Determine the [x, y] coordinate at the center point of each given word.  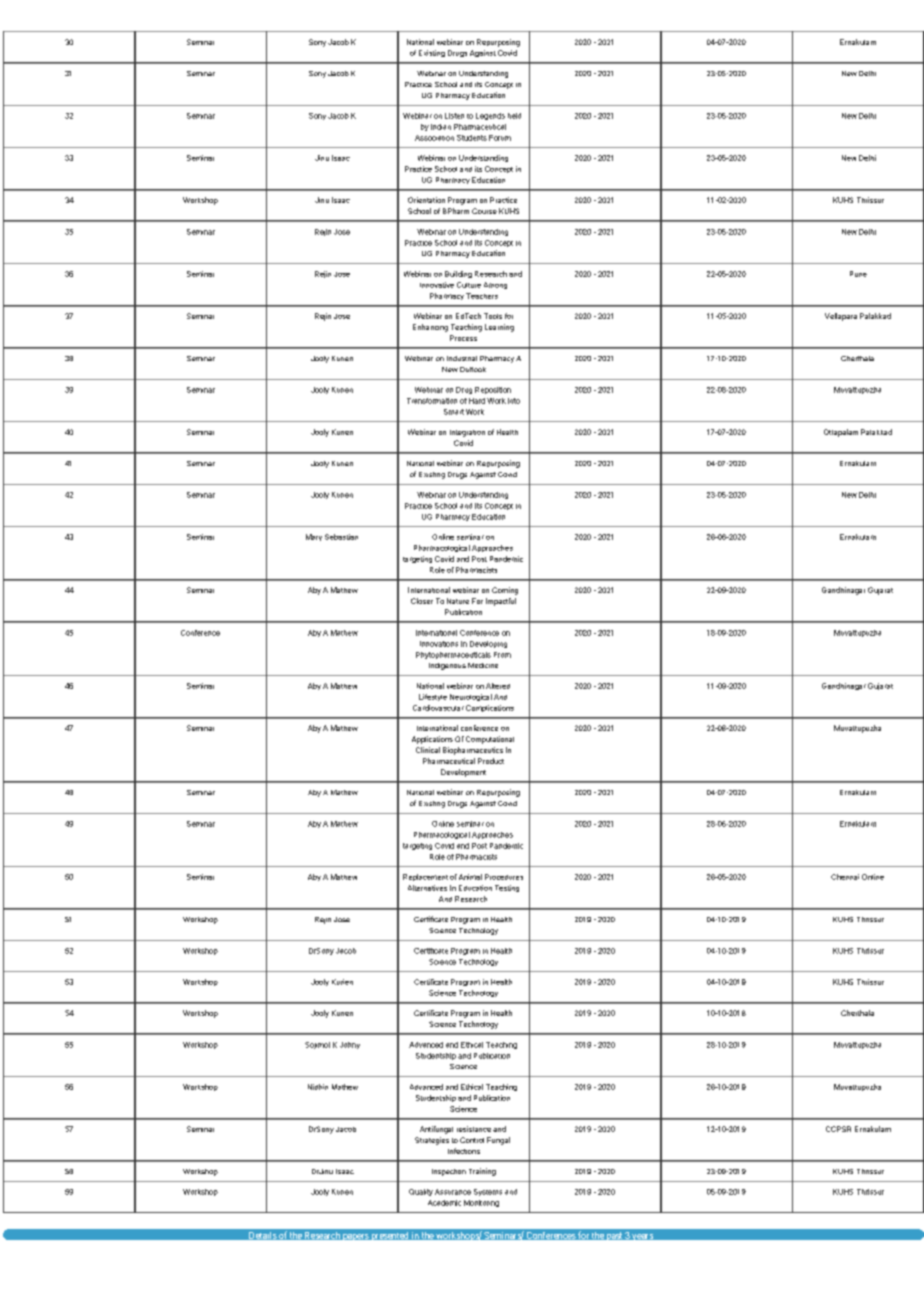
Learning [499, 328]
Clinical [428, 750]
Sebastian [341, 537]
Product [491, 761]
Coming [505, 591]
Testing [507, 888]
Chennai [845, 877]
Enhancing [430, 328]
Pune [858, 274]
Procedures [504, 877]
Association [434, 138]
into [514, 401]
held [514, 116]
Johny [350, 1045]
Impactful [501, 602]
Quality [421, 1192]
